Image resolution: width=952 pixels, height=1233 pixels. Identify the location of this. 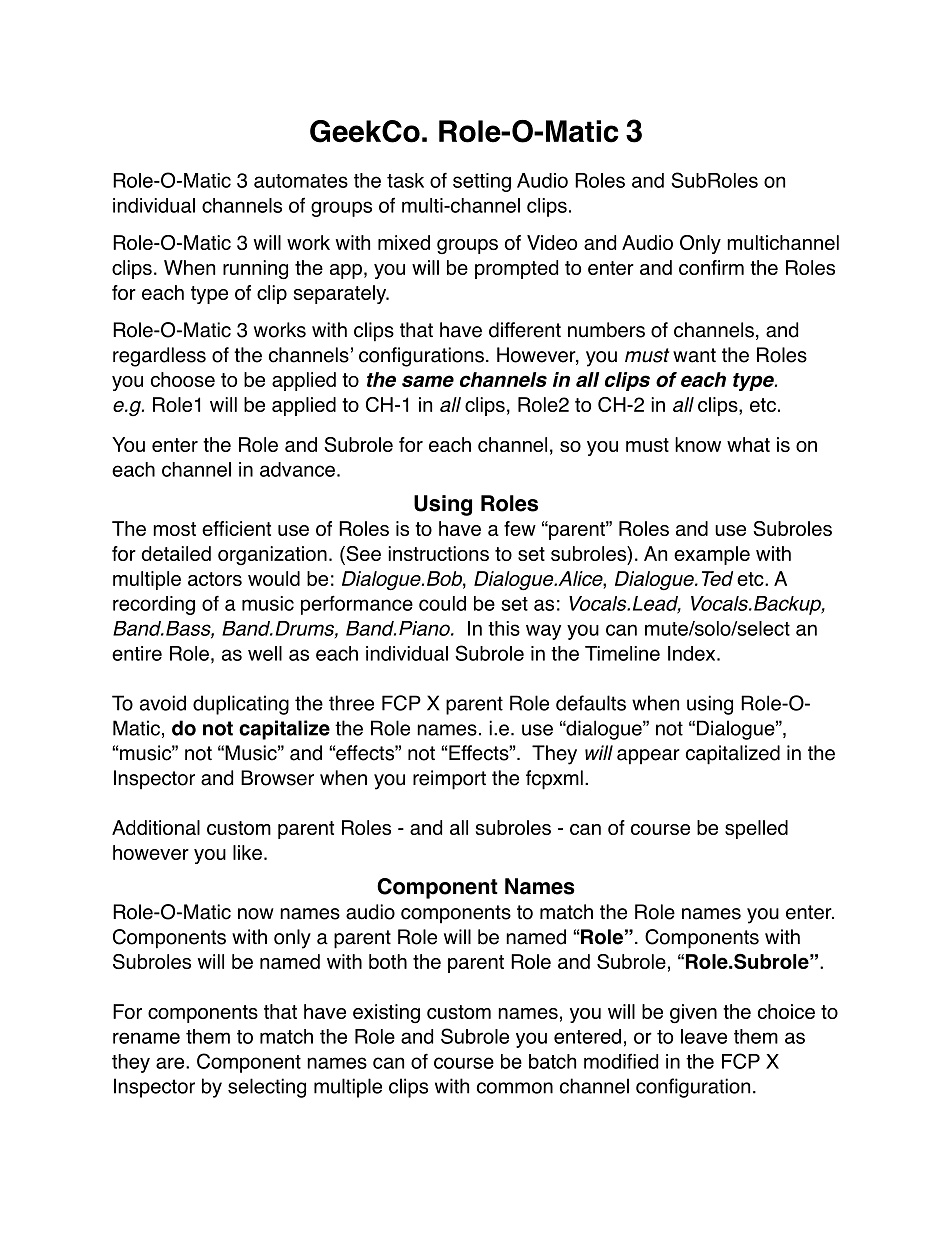
(504, 628).
